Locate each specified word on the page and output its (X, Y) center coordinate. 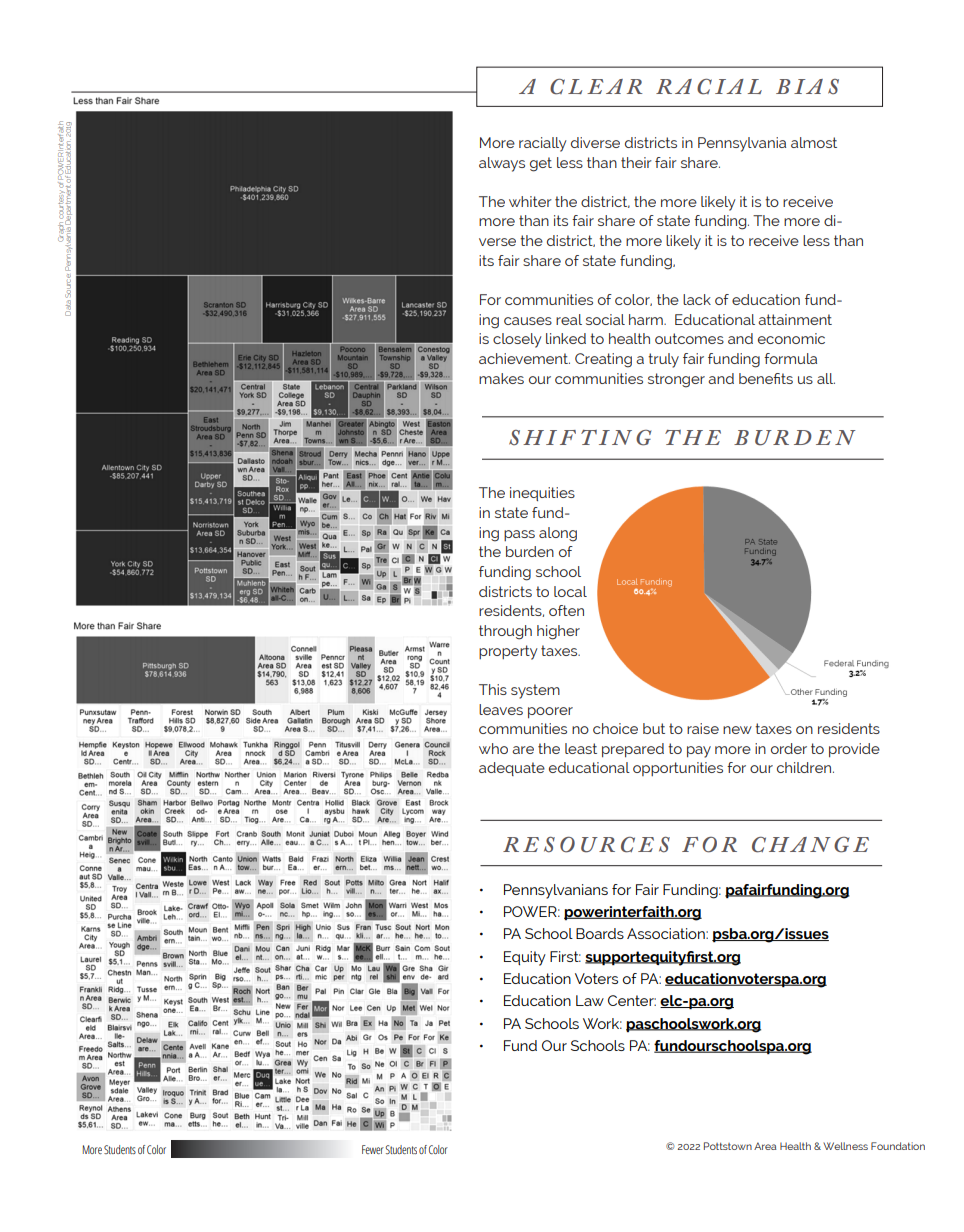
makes (501, 378)
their (636, 162)
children (805, 767)
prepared (633, 750)
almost (814, 142)
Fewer (373, 1149)
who (493, 748)
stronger (676, 380)
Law (590, 1000)
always (502, 164)
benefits (766, 378)
